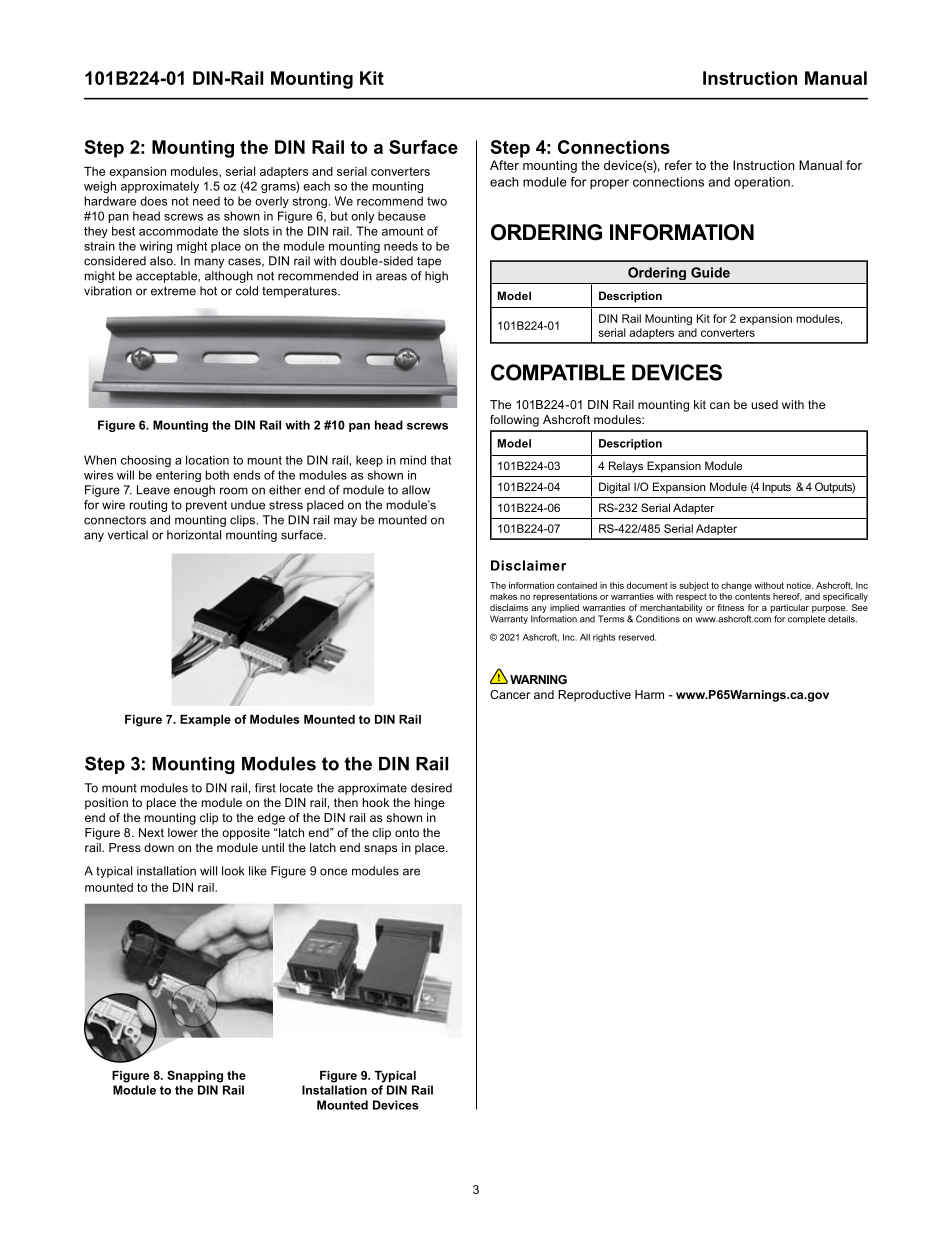  I want to click on two, so click(437, 201).
